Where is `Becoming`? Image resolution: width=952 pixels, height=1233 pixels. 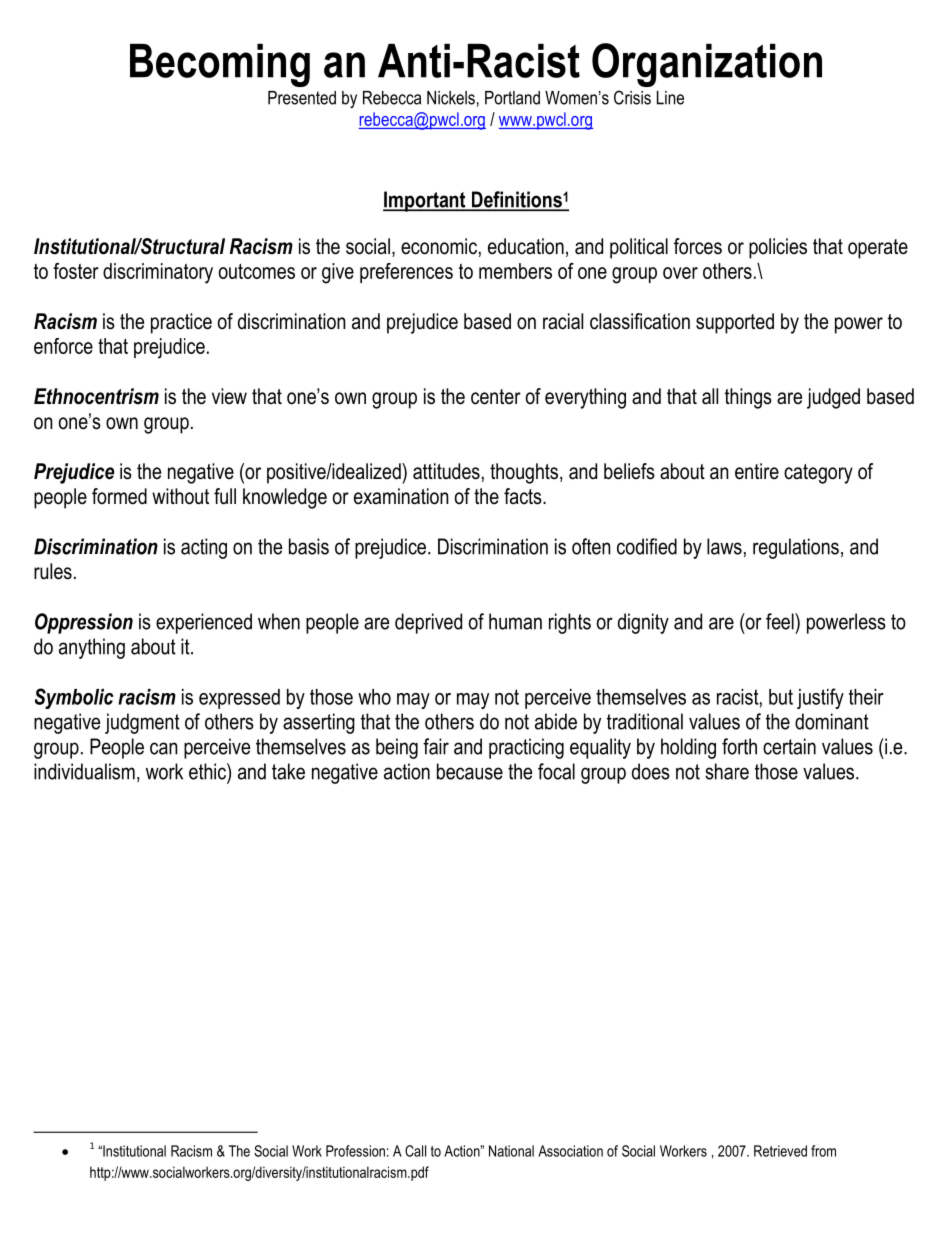 Becoming is located at coordinates (220, 65).
